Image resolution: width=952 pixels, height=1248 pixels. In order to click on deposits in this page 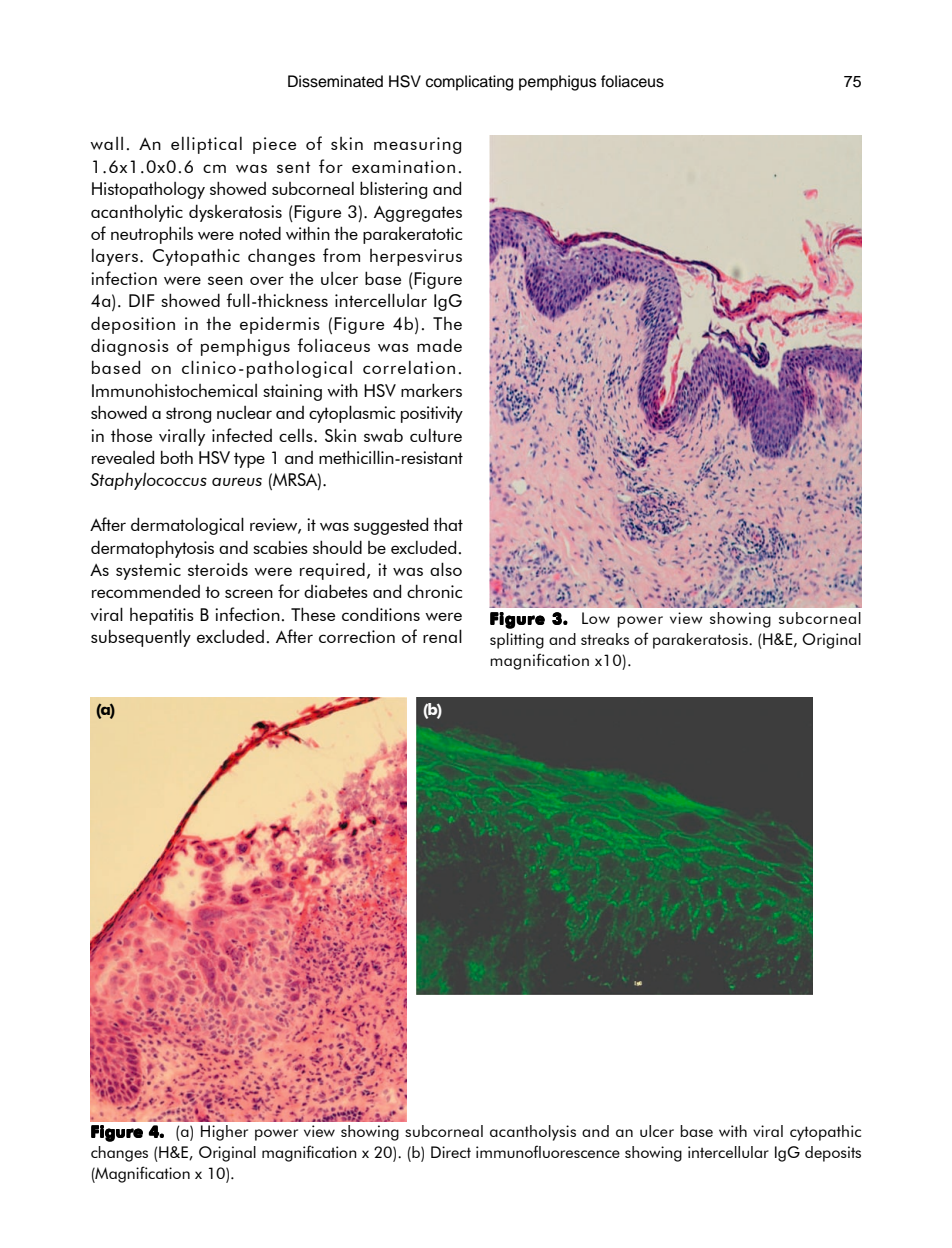, I will do `click(833, 1154)`.
